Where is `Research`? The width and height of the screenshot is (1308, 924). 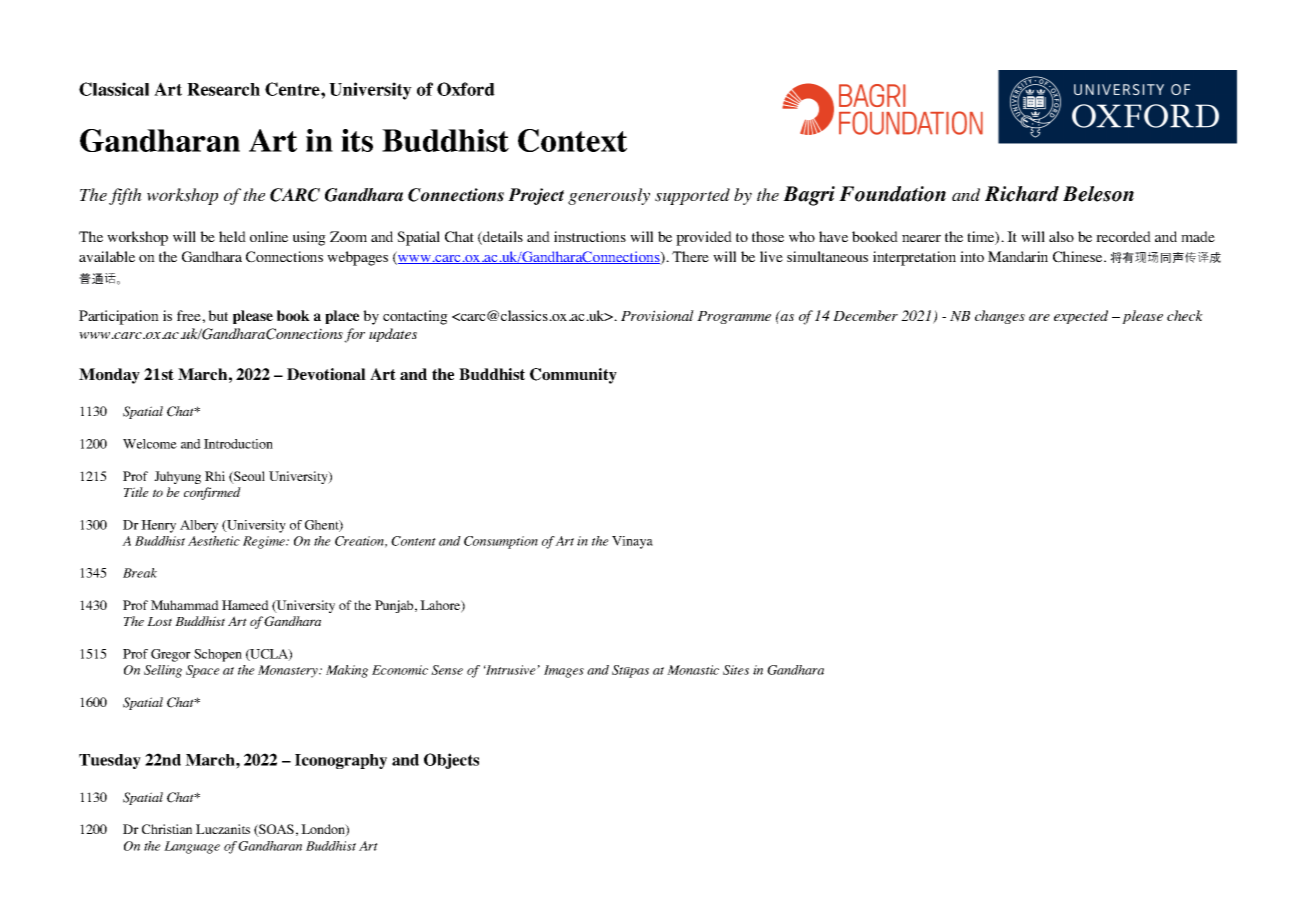
Research is located at coordinates (223, 89).
